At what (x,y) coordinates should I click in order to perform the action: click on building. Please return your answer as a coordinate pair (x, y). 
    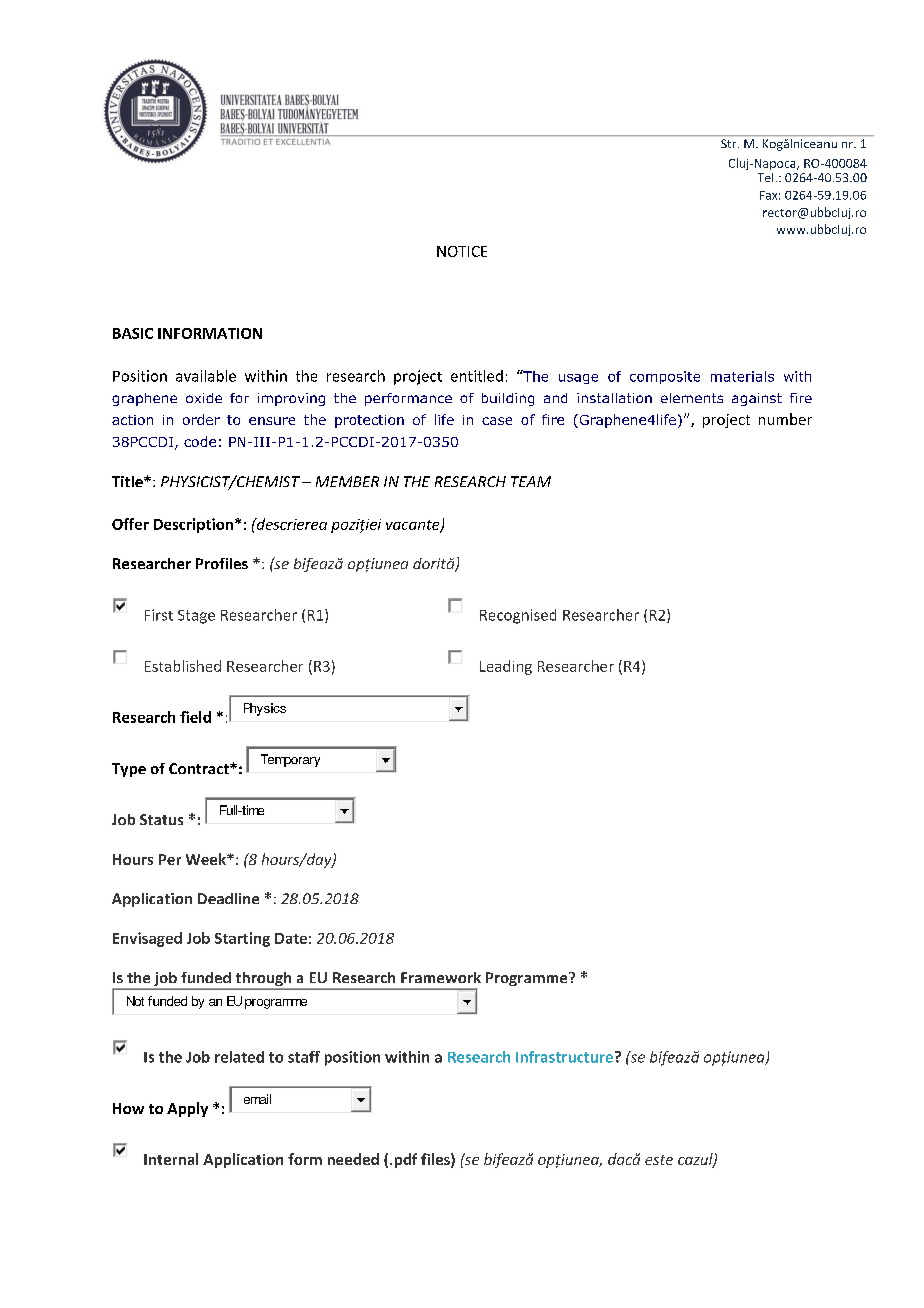
    Looking at the image, I should click on (508, 399).
